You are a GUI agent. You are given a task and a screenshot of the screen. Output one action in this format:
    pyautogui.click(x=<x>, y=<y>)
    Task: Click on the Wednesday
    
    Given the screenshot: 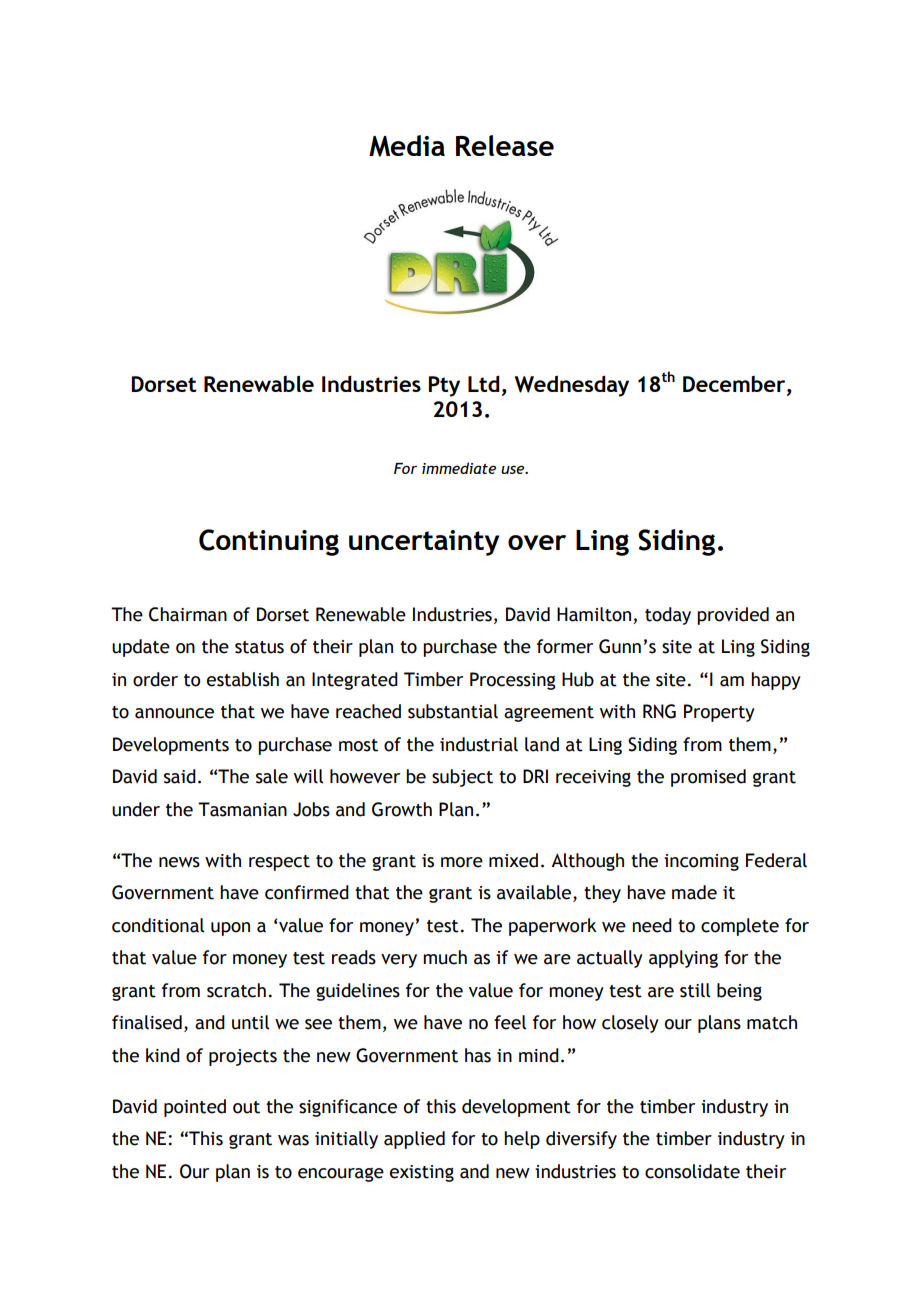 What is the action you would take?
    pyautogui.click(x=572, y=386)
